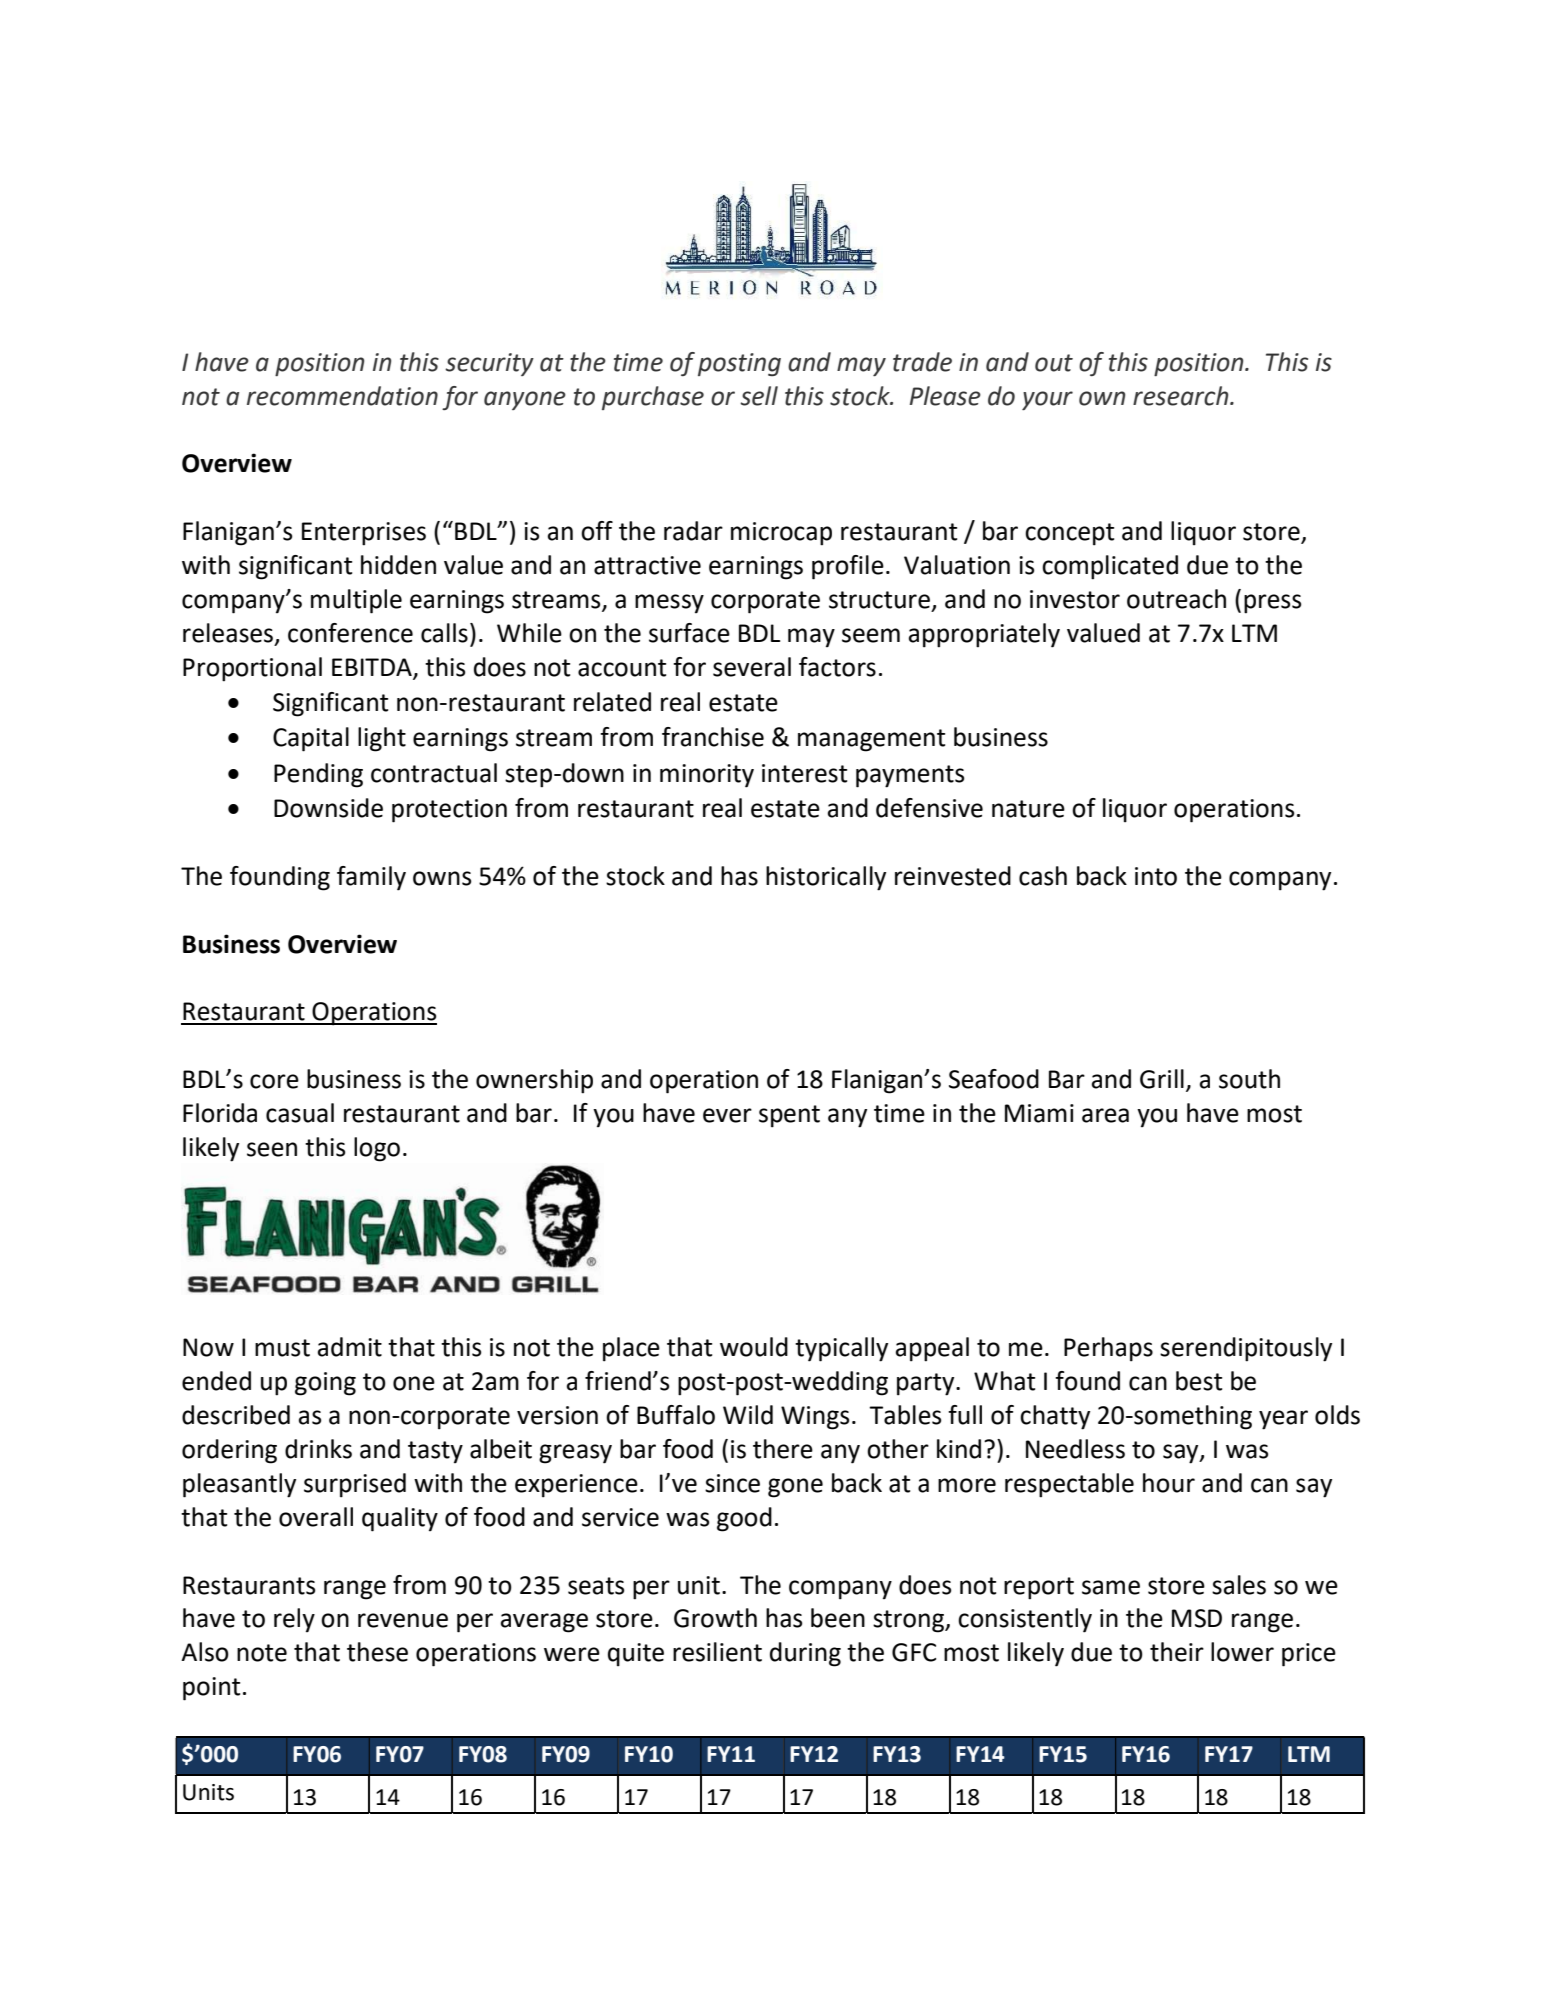 This screenshot has width=1544, height=1999. What do you see at coordinates (350, 1347) in the screenshot?
I see `admit` at bounding box center [350, 1347].
